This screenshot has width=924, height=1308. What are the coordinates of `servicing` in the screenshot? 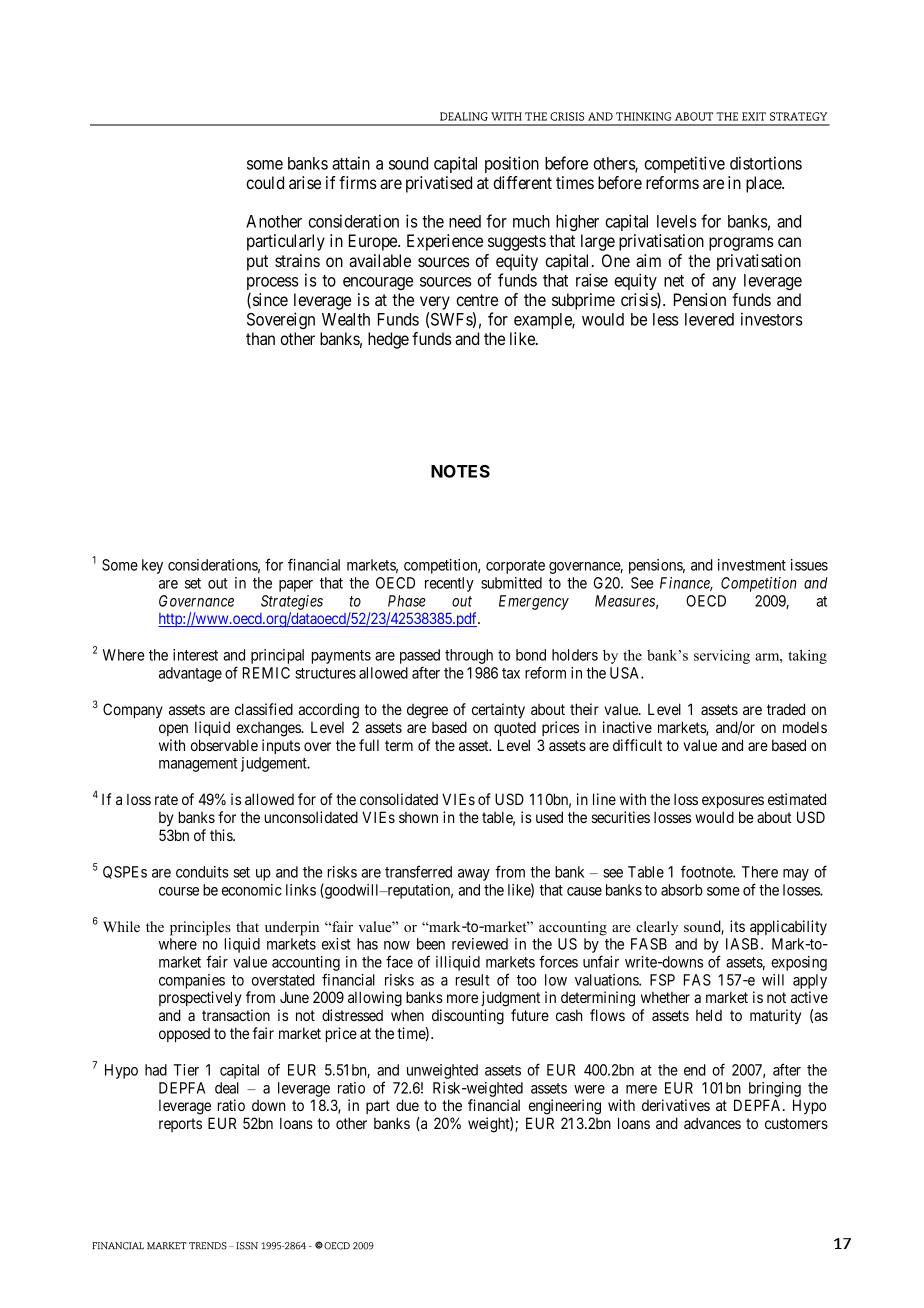 It's located at (722, 657).
